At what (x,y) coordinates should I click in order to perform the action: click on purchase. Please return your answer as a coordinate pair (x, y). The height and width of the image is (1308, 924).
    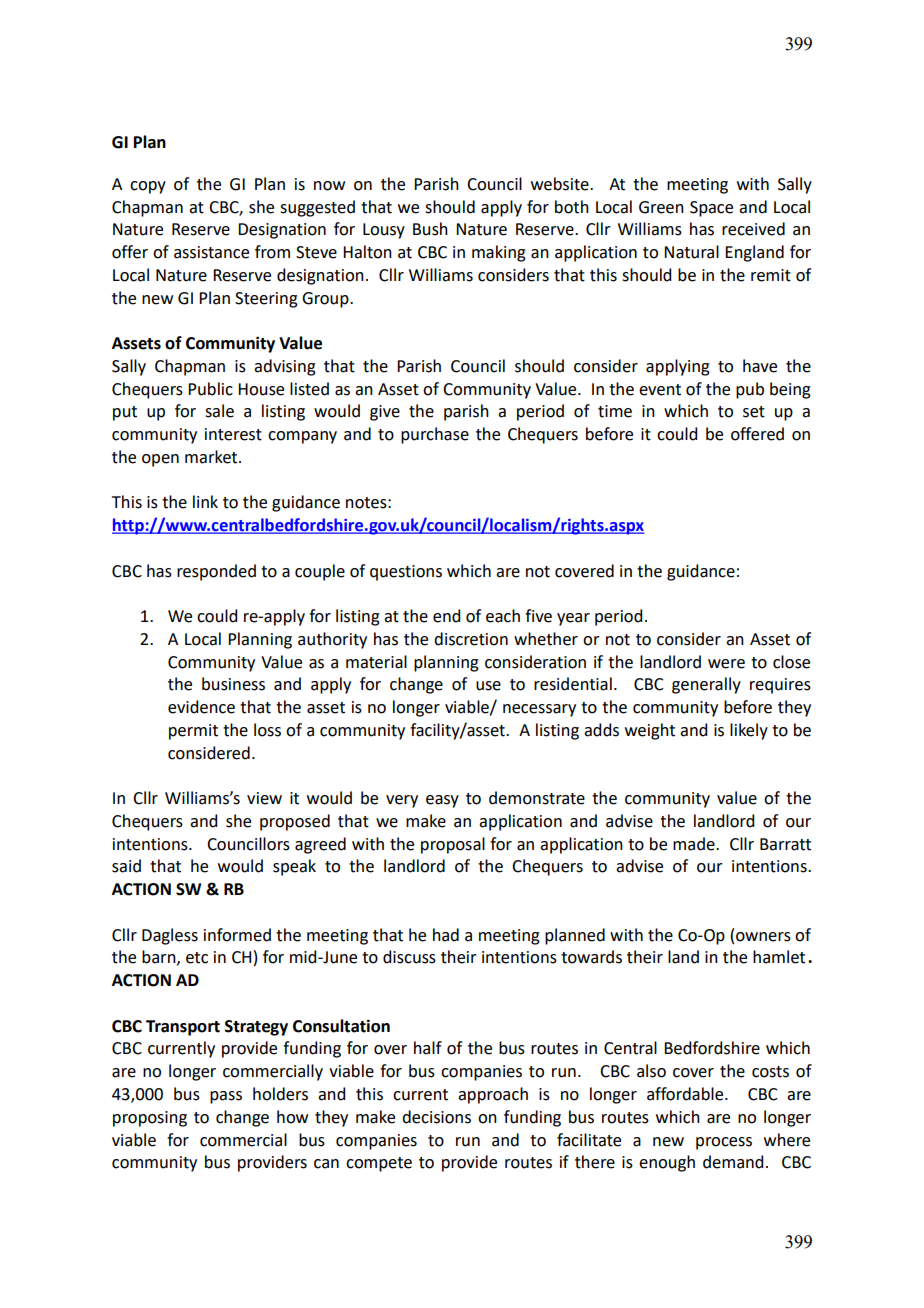
    Looking at the image, I should click on (435, 435).
